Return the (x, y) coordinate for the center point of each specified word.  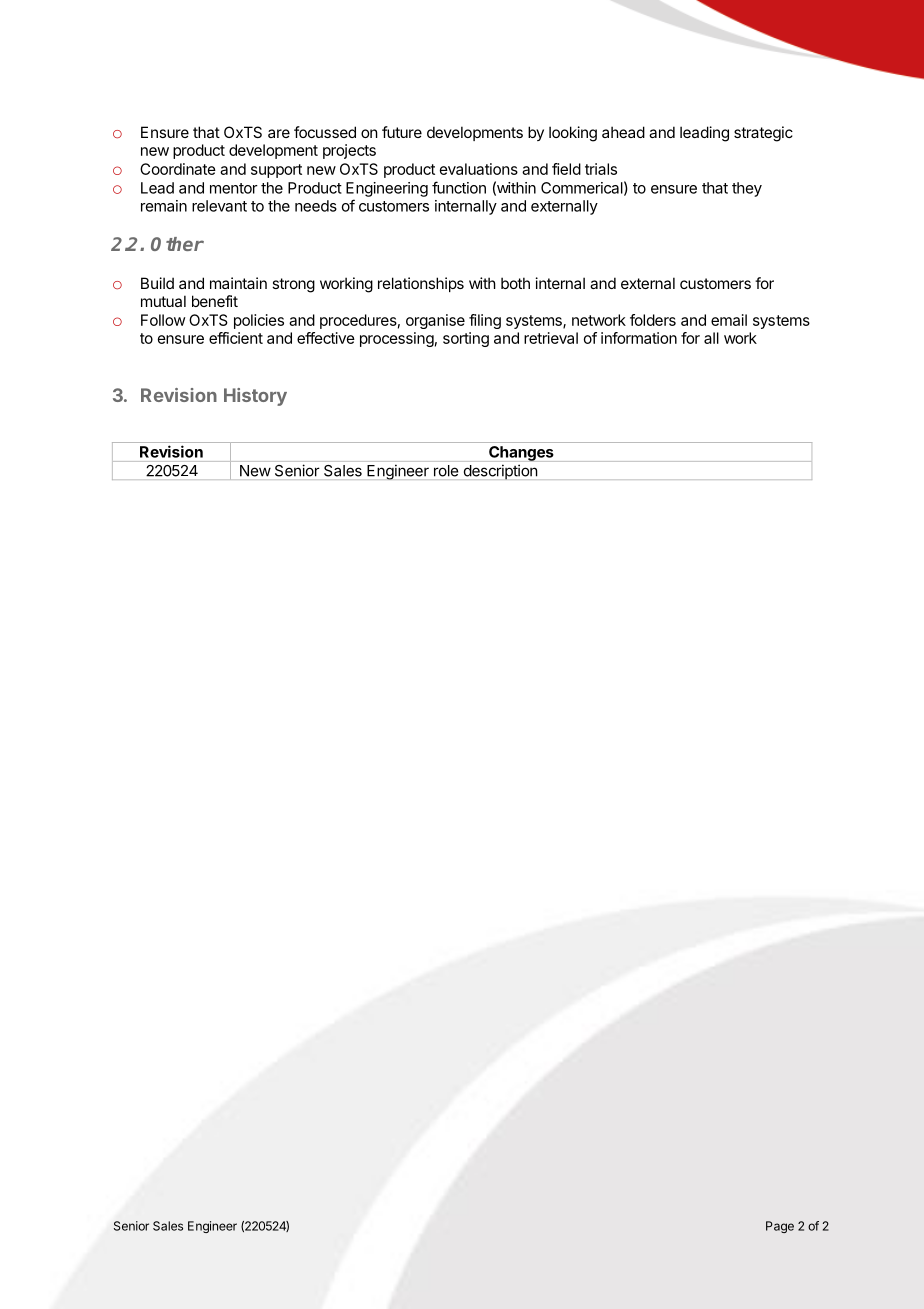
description (501, 472)
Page (780, 1227)
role (446, 471)
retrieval (551, 338)
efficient (236, 338)
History (255, 397)
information (639, 338)
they (747, 189)
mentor (234, 188)
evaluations (479, 169)
